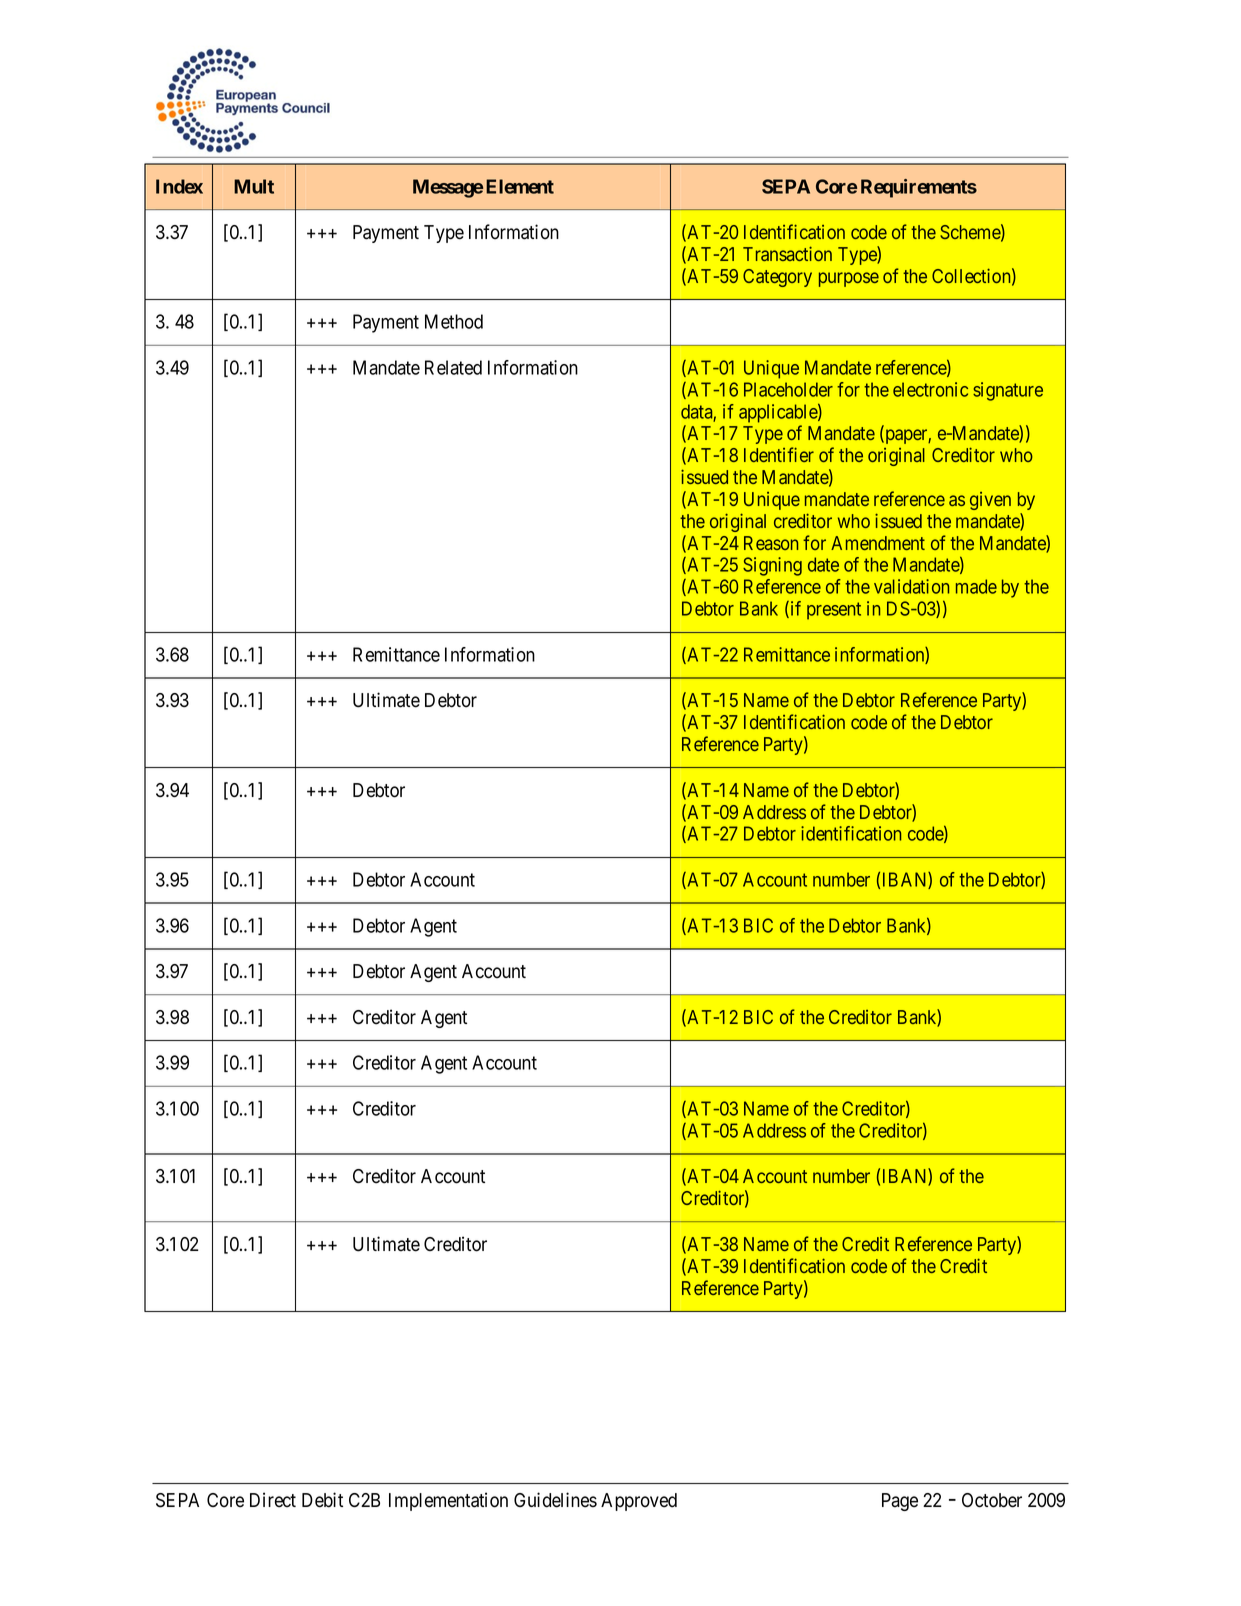 This screenshot has height=1606, width=1241. I want to click on Mult, so click(254, 186).
